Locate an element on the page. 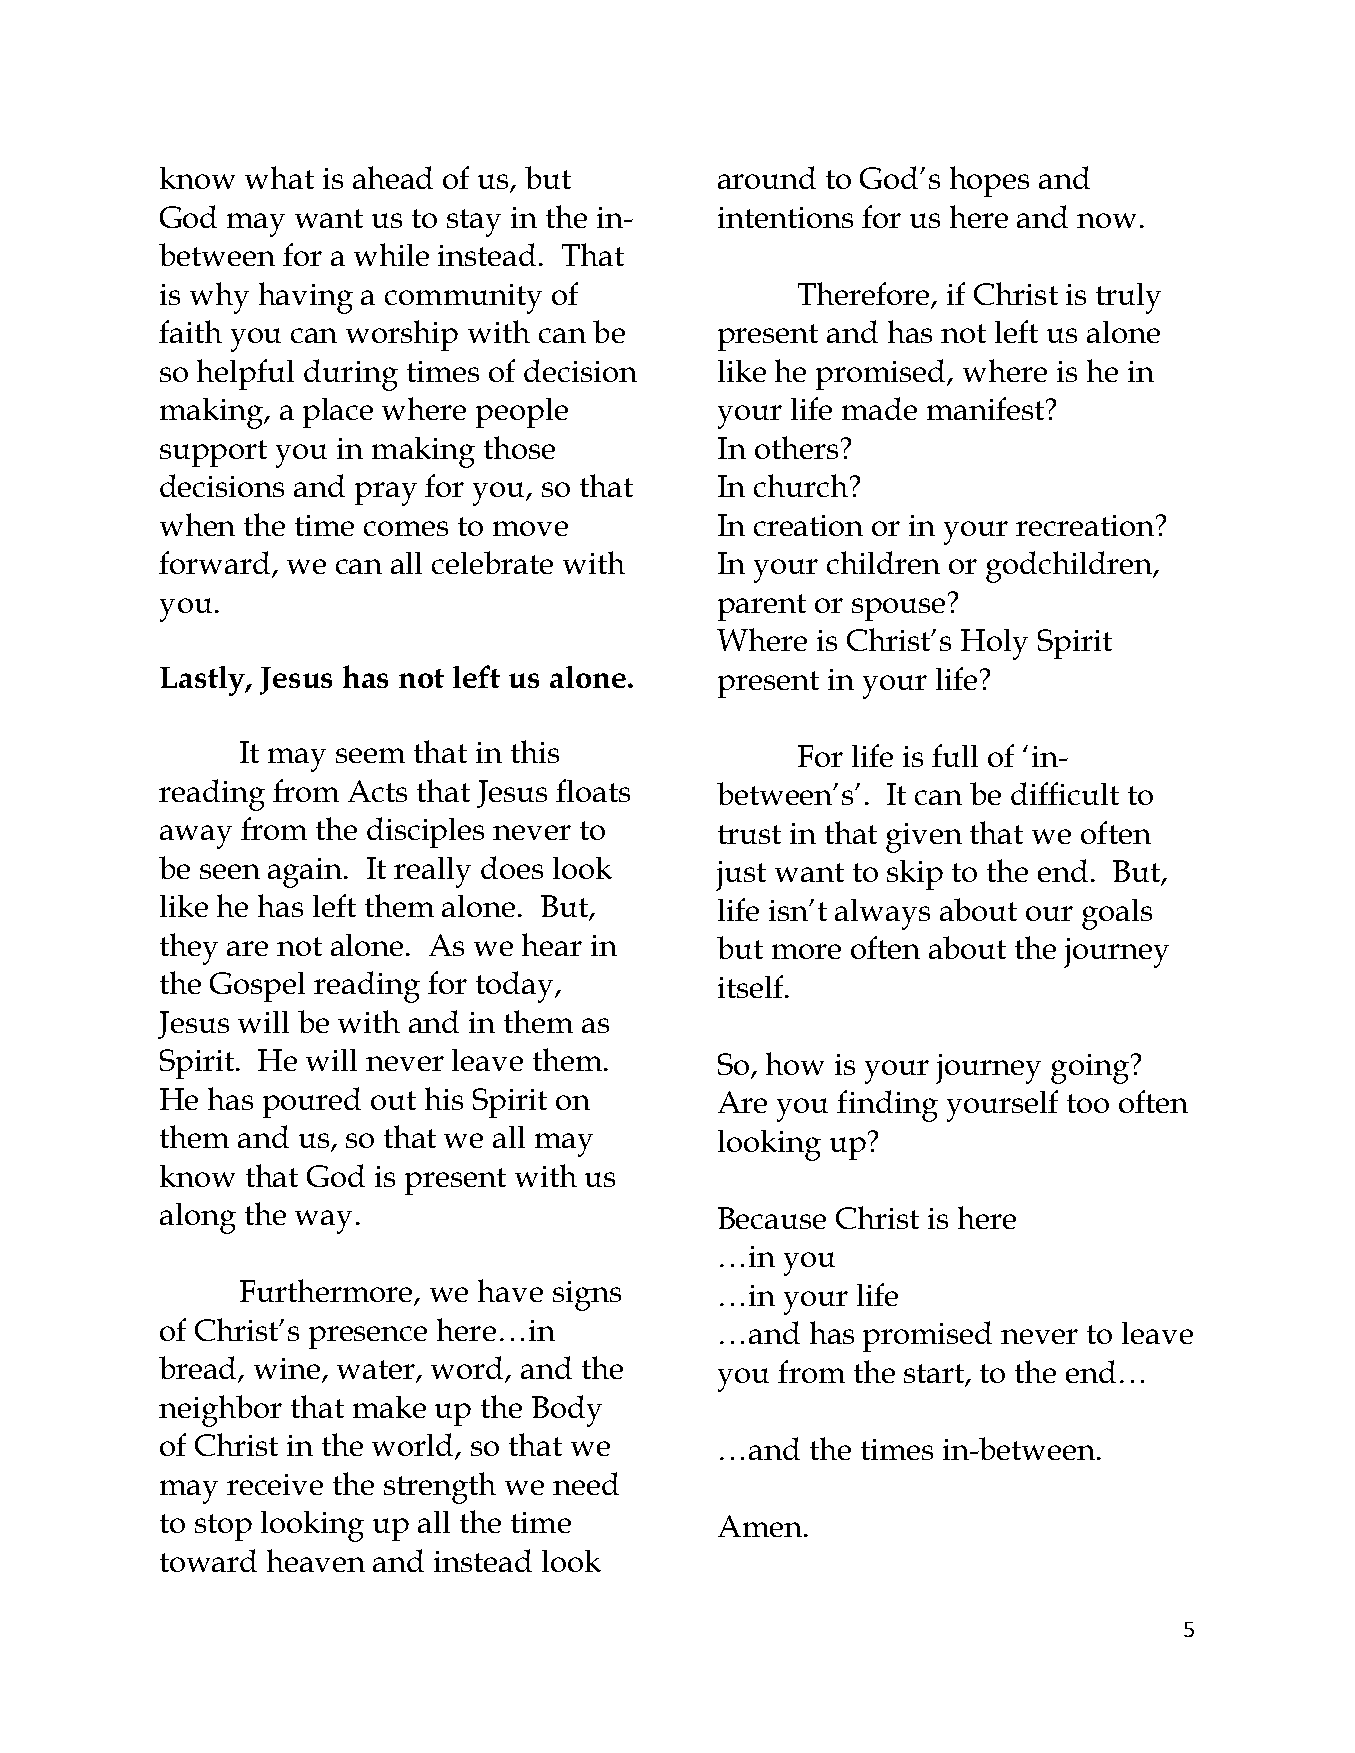 The image size is (1355, 1753). start is located at coordinates (935, 1374).
